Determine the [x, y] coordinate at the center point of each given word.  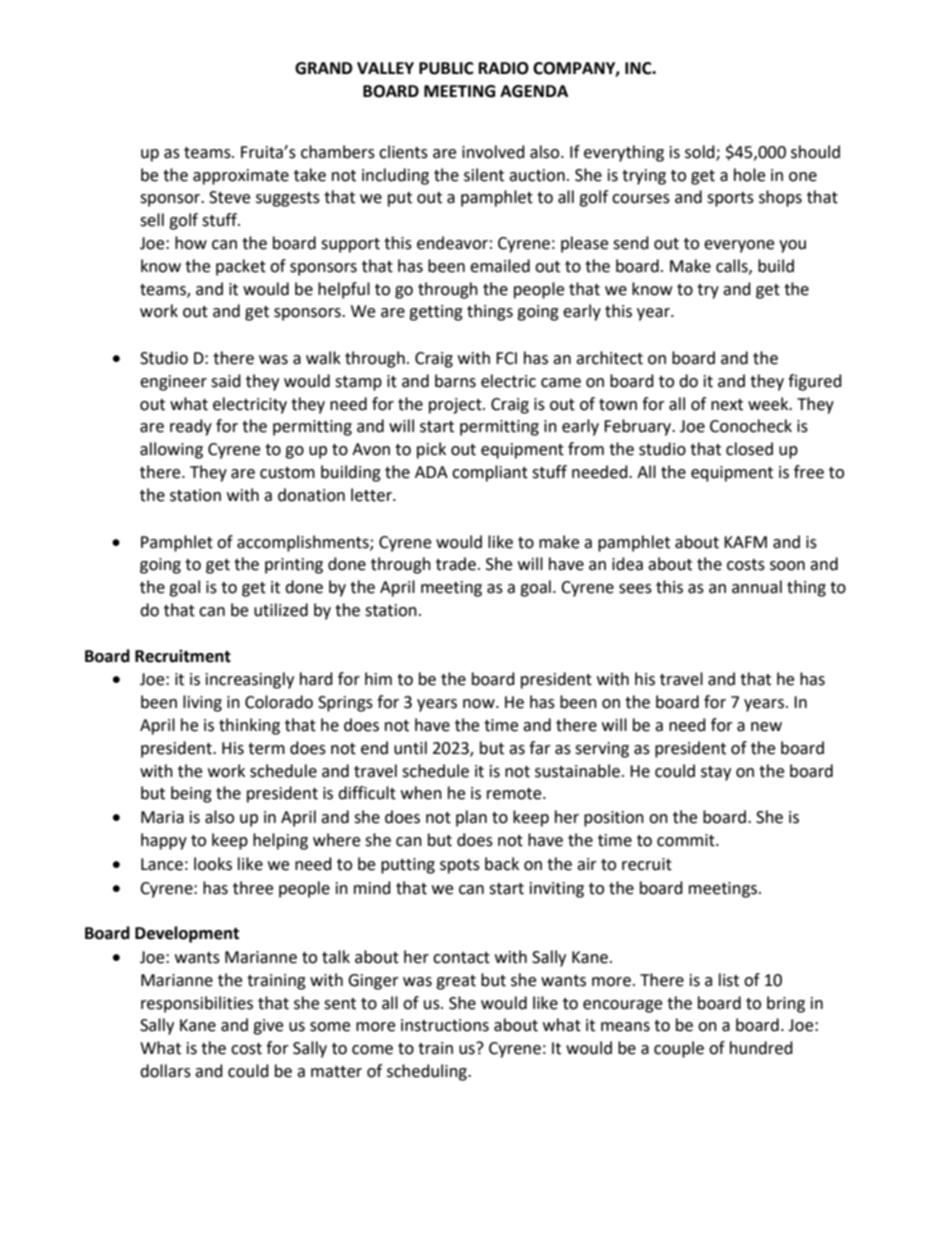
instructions [445, 1025]
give [268, 1027]
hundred [761, 1048]
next [727, 405]
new [766, 727]
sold [701, 152]
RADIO [504, 68]
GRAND [323, 68]
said [226, 381]
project [456, 406]
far [540, 748]
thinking [249, 726]
